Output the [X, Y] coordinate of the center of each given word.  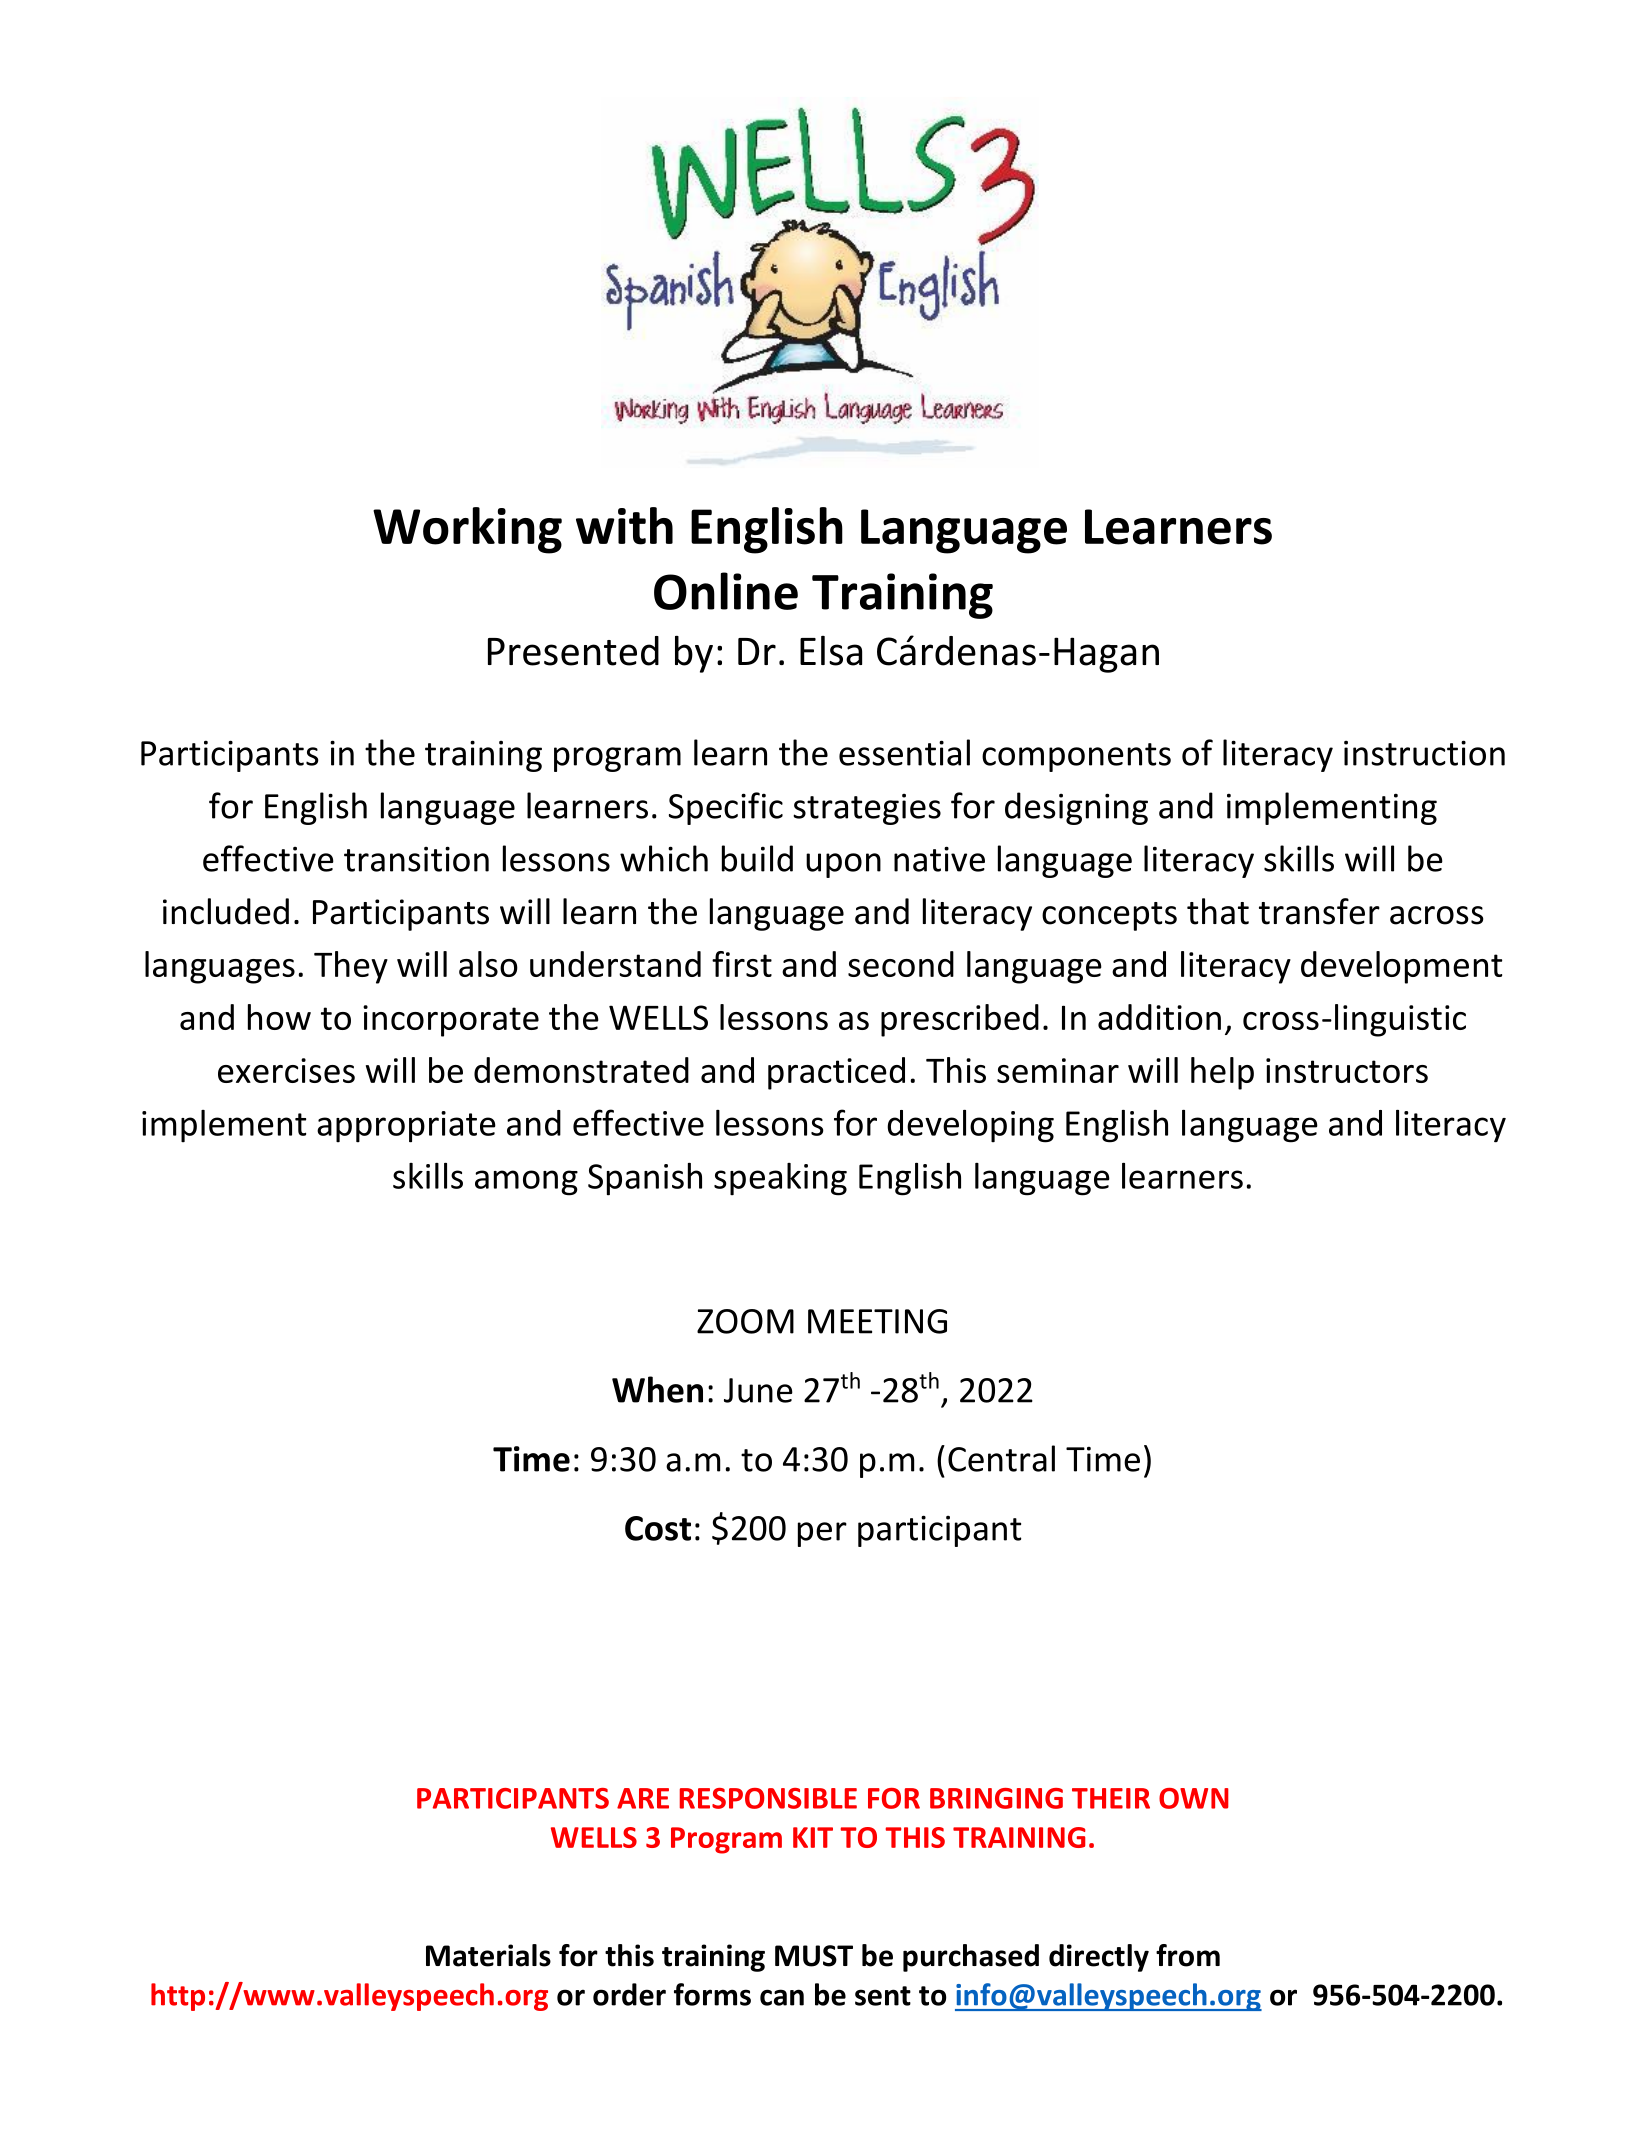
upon [843, 865]
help [1222, 1073]
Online [726, 591]
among [526, 1183]
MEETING [877, 1321]
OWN [1194, 1798]
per [822, 1534]
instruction [1424, 753]
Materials [488, 1955]
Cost [658, 1528]
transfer [1319, 911]
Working [467, 530]
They [351, 967]
